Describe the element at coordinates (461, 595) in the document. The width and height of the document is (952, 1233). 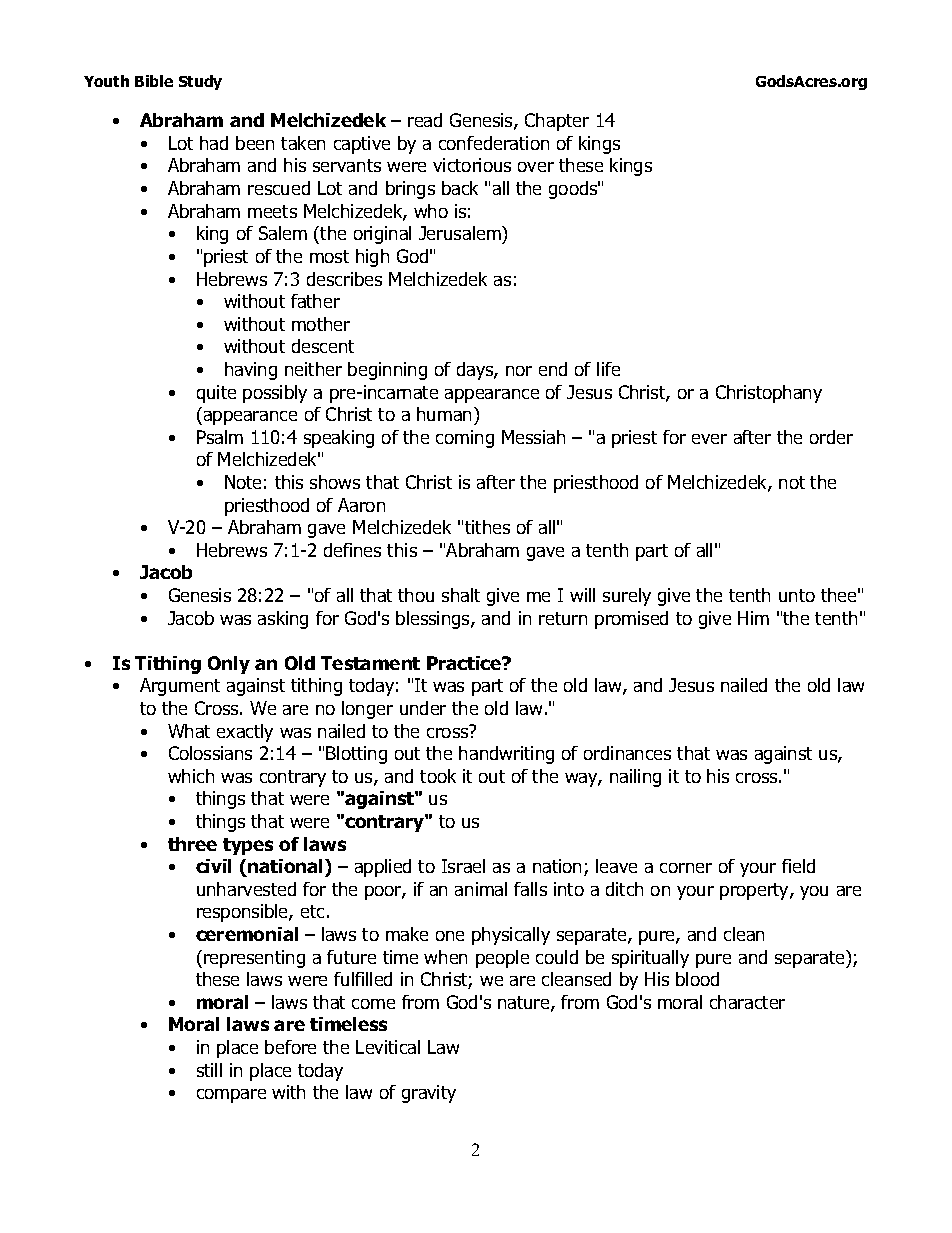
I see `shalt` at that location.
